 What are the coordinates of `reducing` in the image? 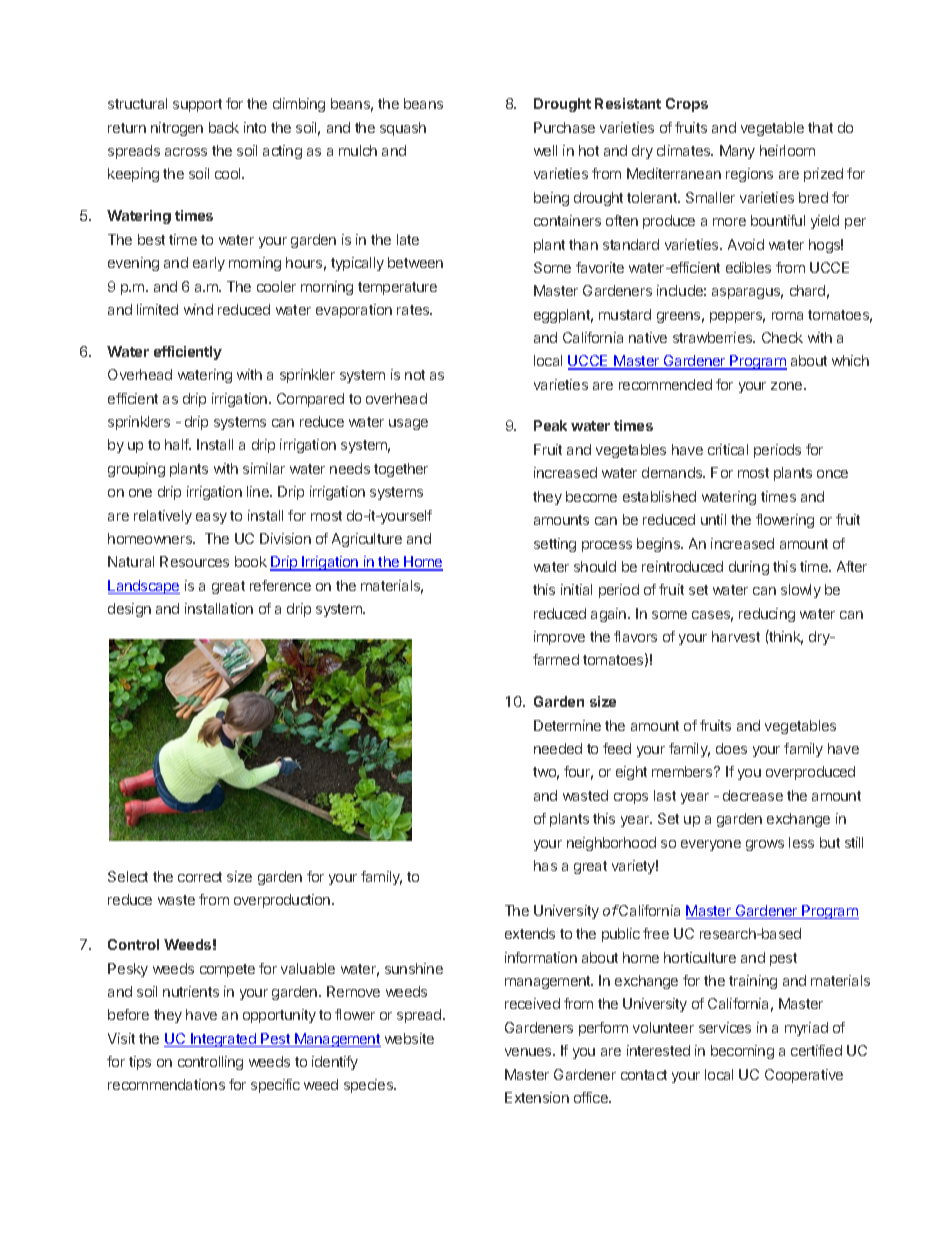 It's located at (767, 615).
